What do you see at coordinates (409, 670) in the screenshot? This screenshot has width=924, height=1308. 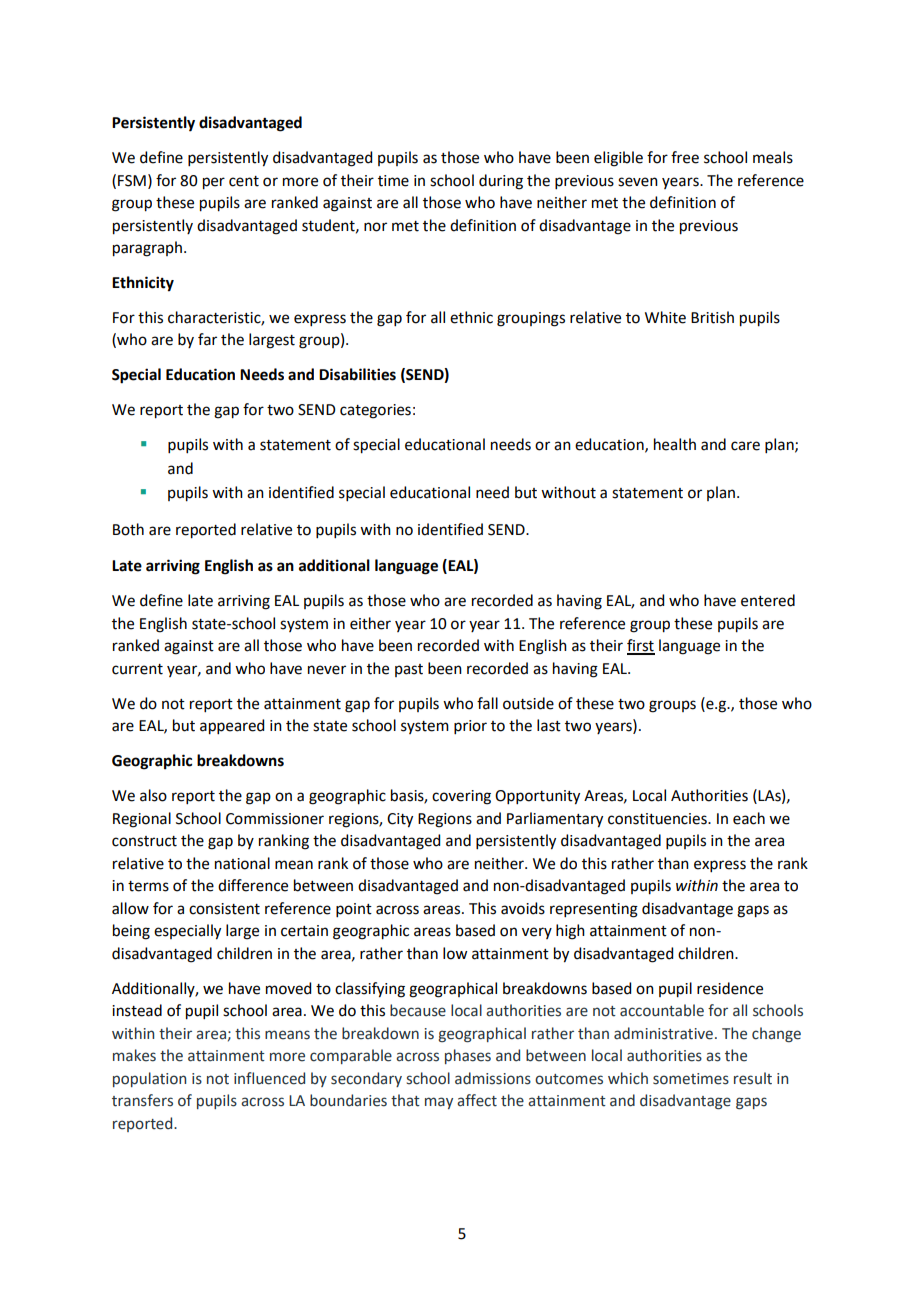 I see `past` at bounding box center [409, 670].
